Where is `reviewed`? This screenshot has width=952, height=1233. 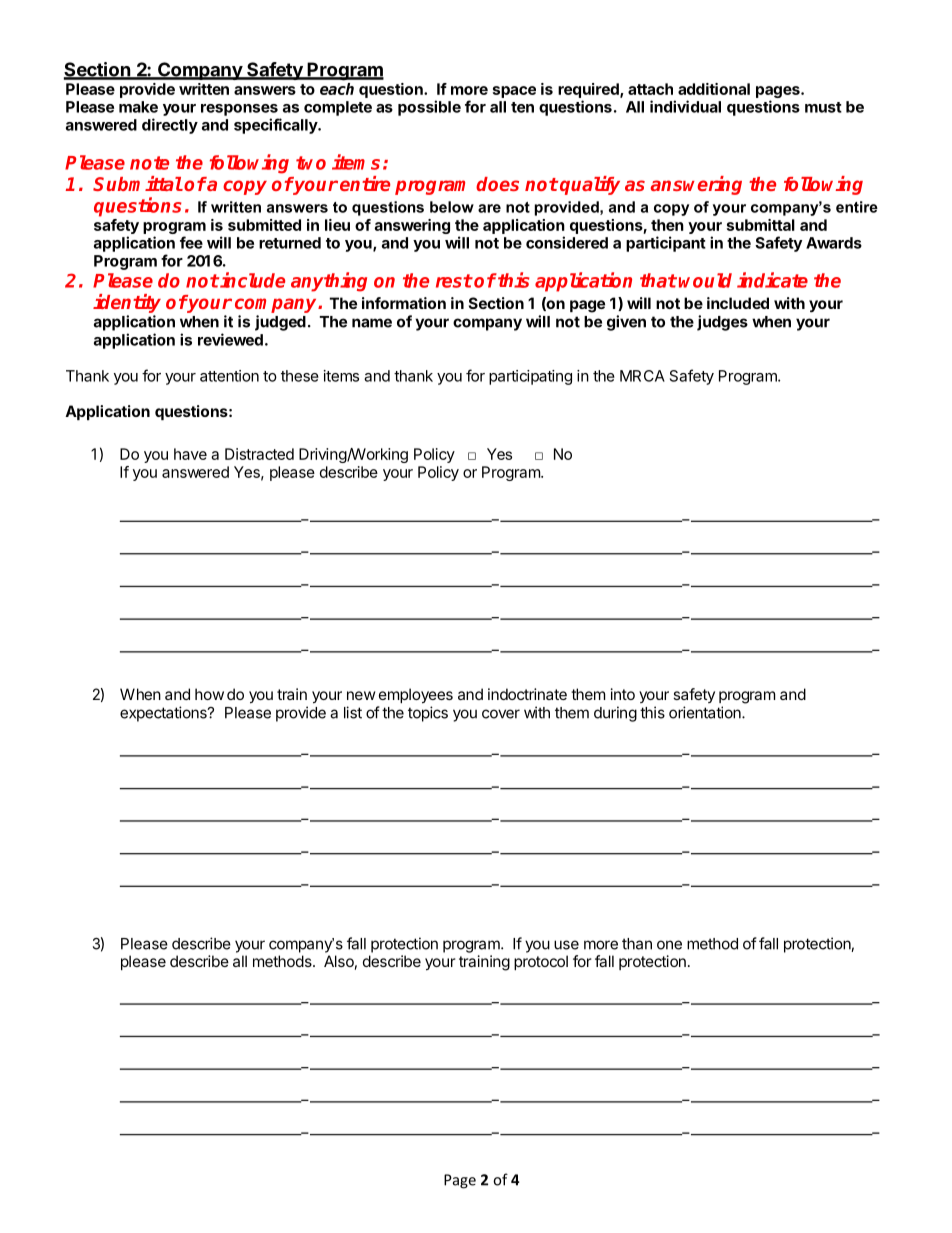 reviewed is located at coordinates (230, 339).
